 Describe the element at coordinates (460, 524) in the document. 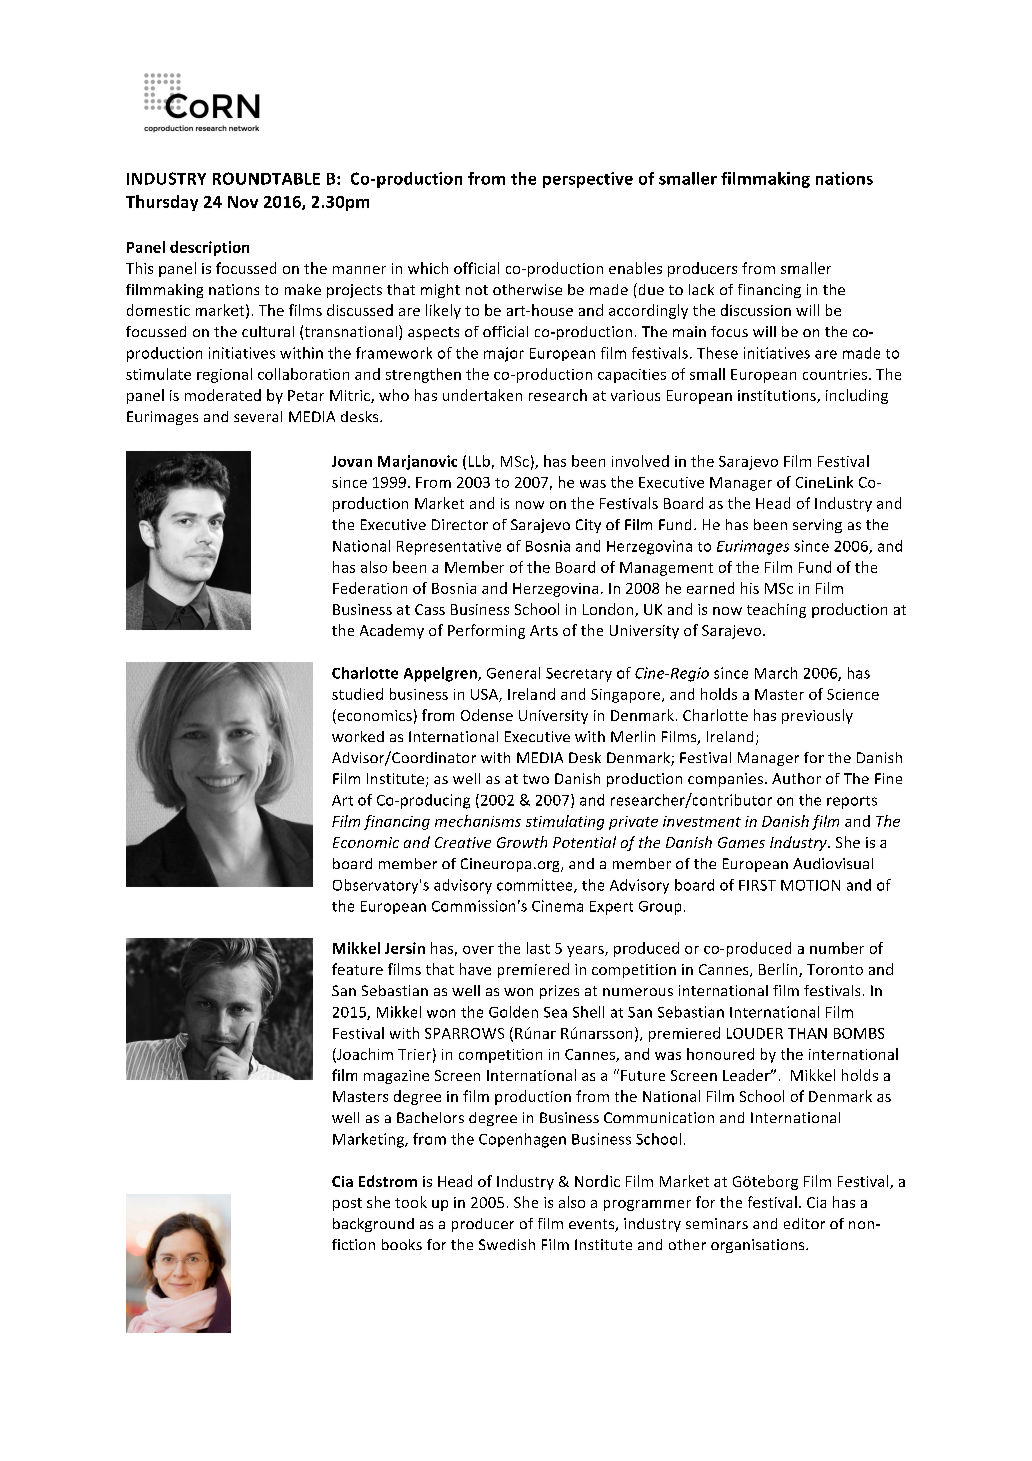

I see `Director` at that location.
